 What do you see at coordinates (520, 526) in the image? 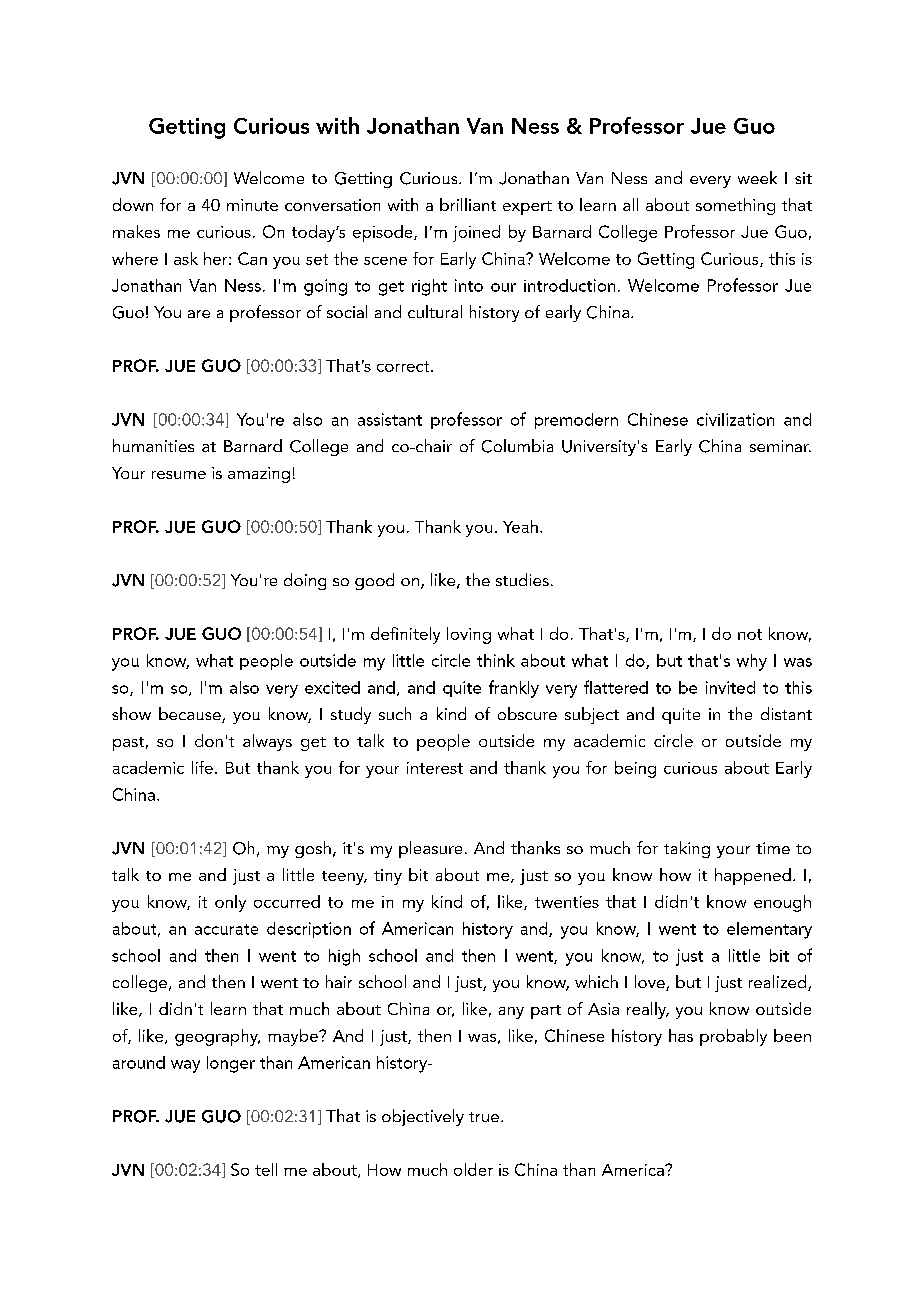
I see `Yeah` at bounding box center [520, 526].
